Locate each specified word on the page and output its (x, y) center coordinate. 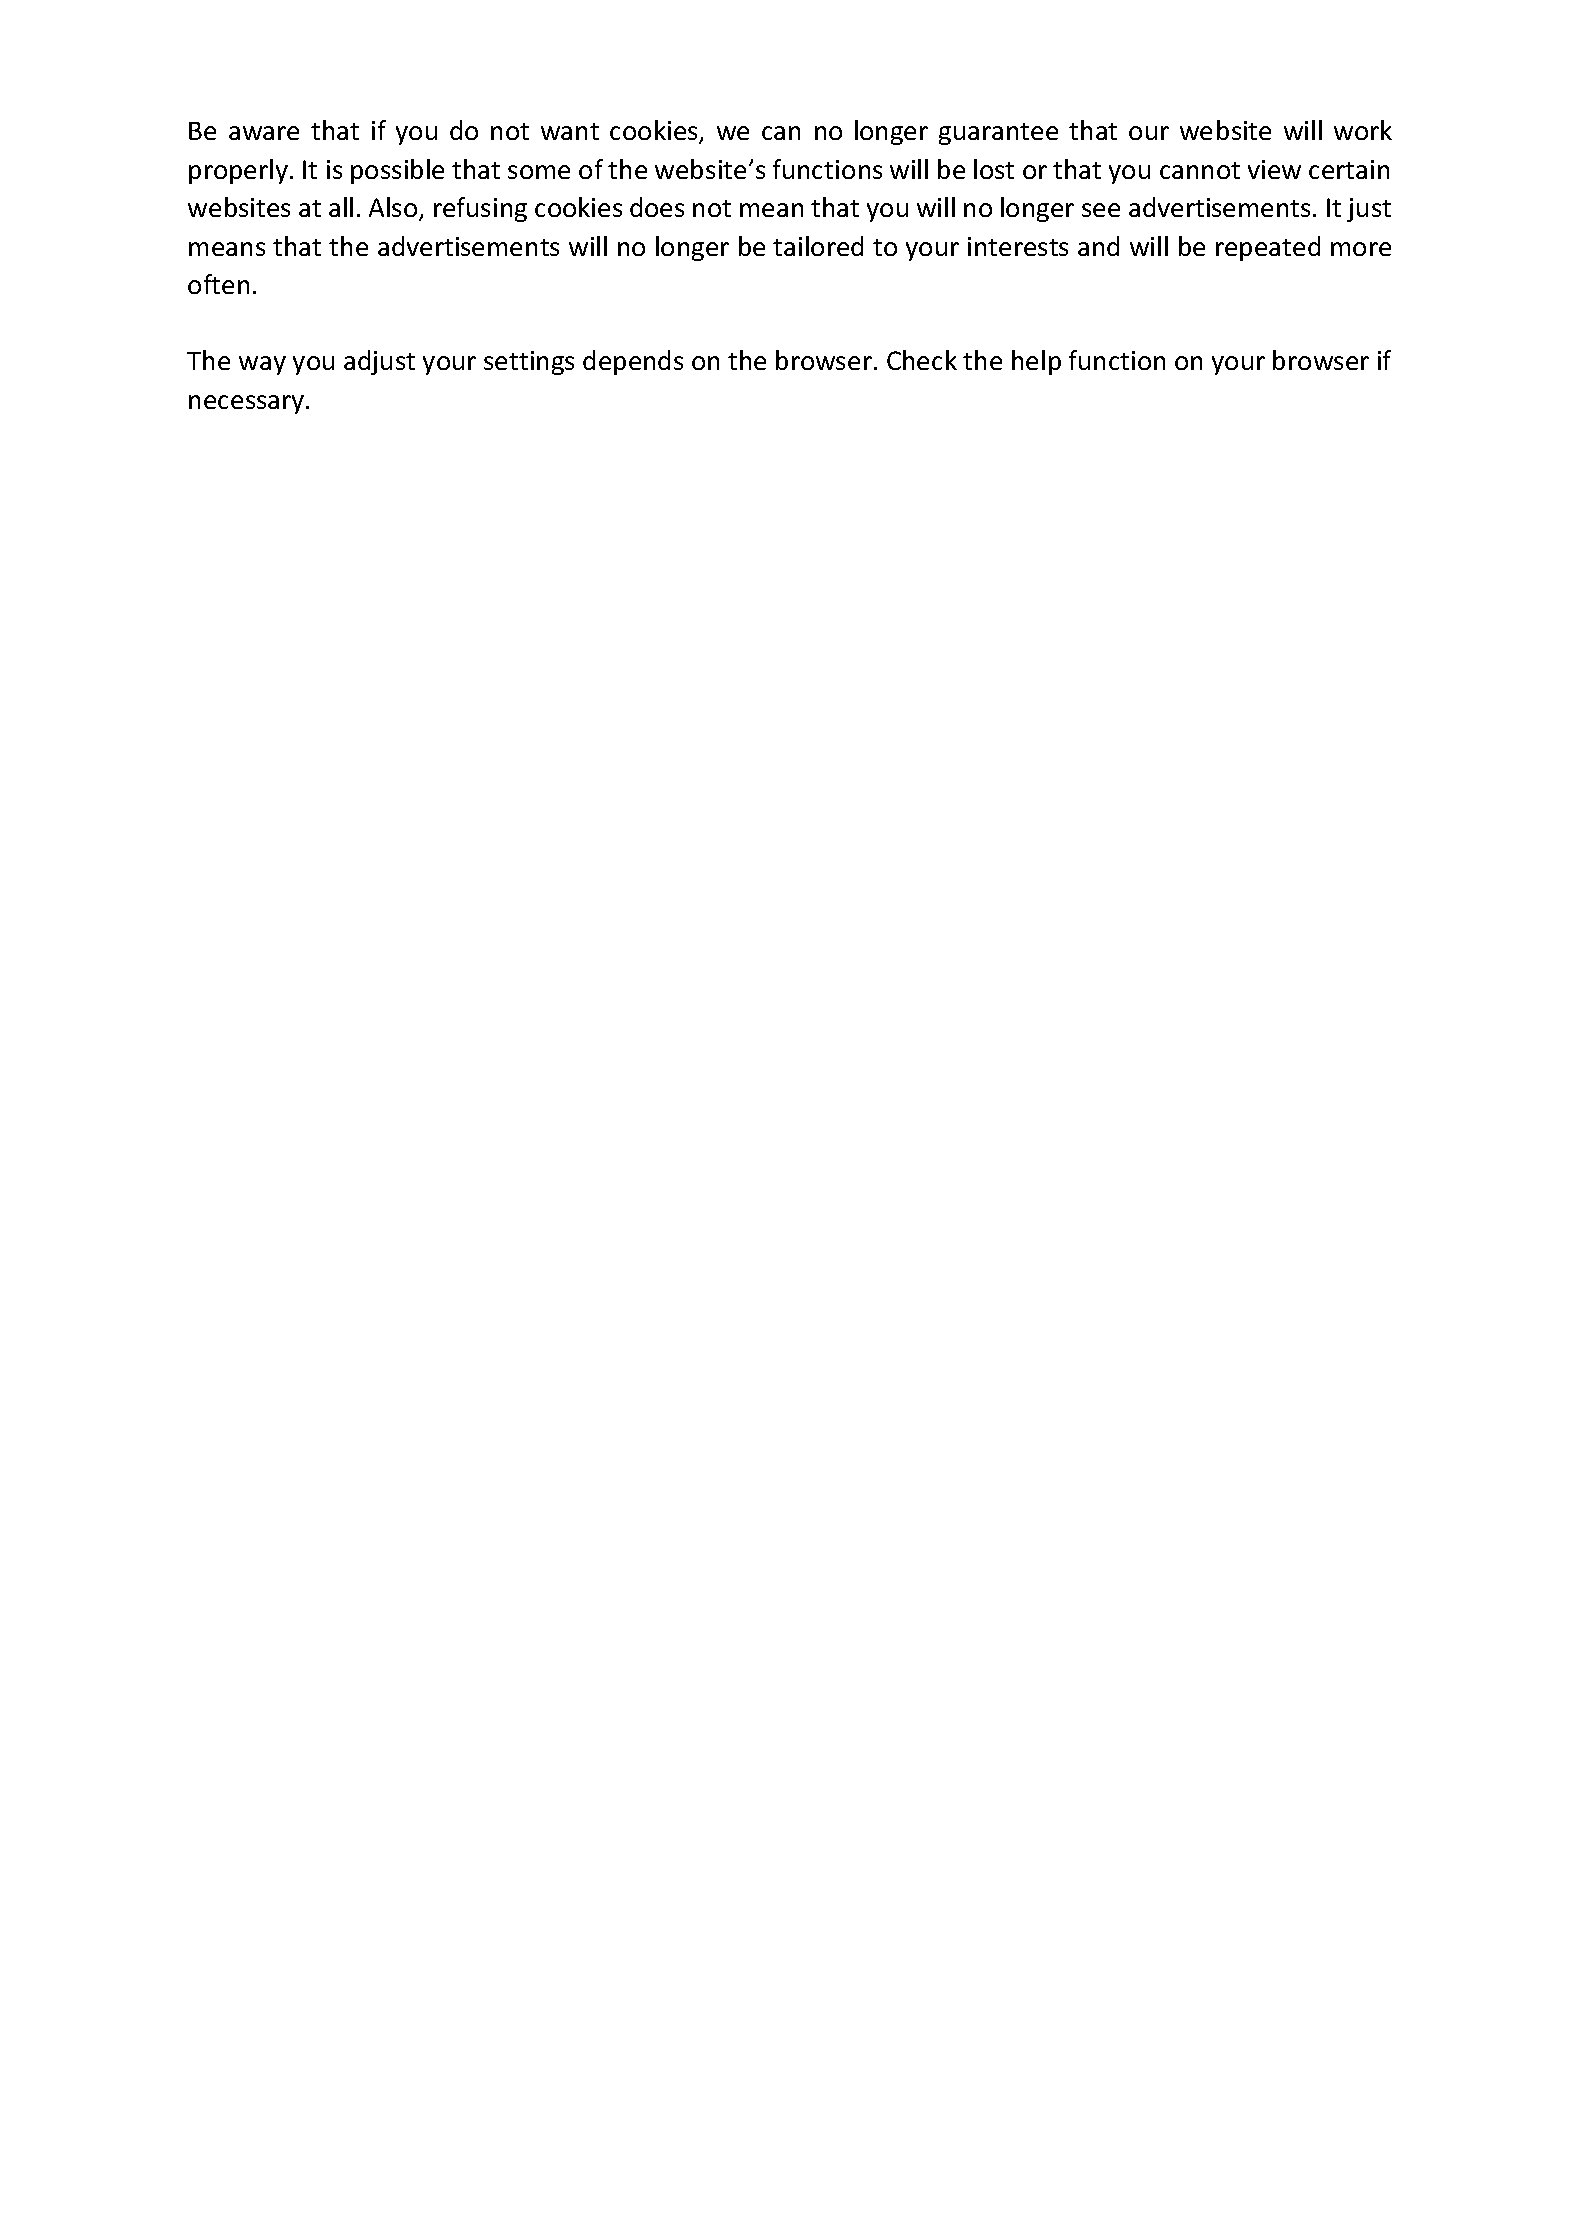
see (1101, 210)
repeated (1268, 248)
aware (264, 133)
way (262, 365)
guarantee (998, 134)
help (1036, 362)
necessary (248, 404)
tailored (818, 246)
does (657, 207)
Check (922, 360)
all (341, 207)
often (218, 284)
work (1363, 130)
